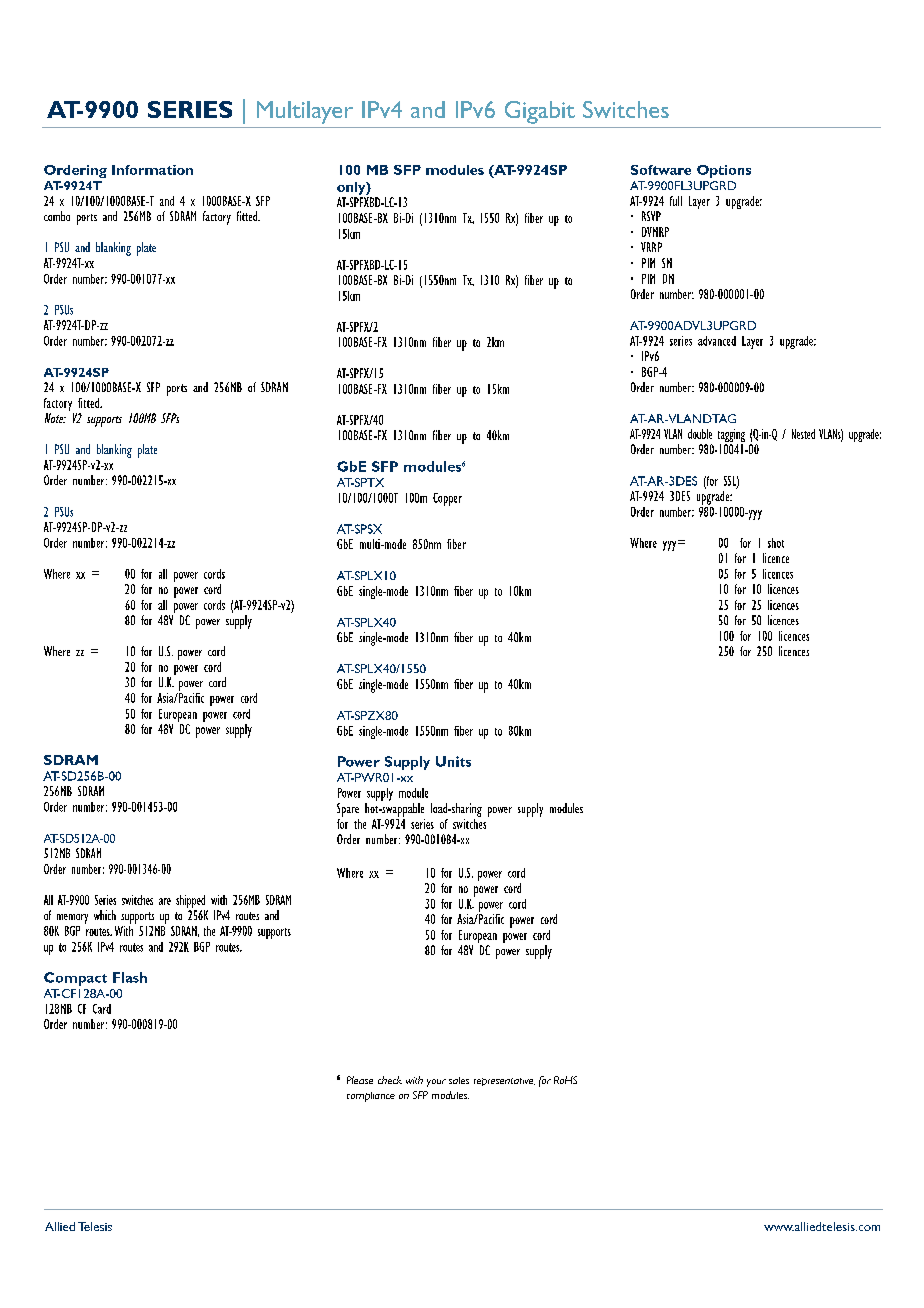  Describe the element at coordinates (540, 112) in the document. I see `Gigabit` at that location.
